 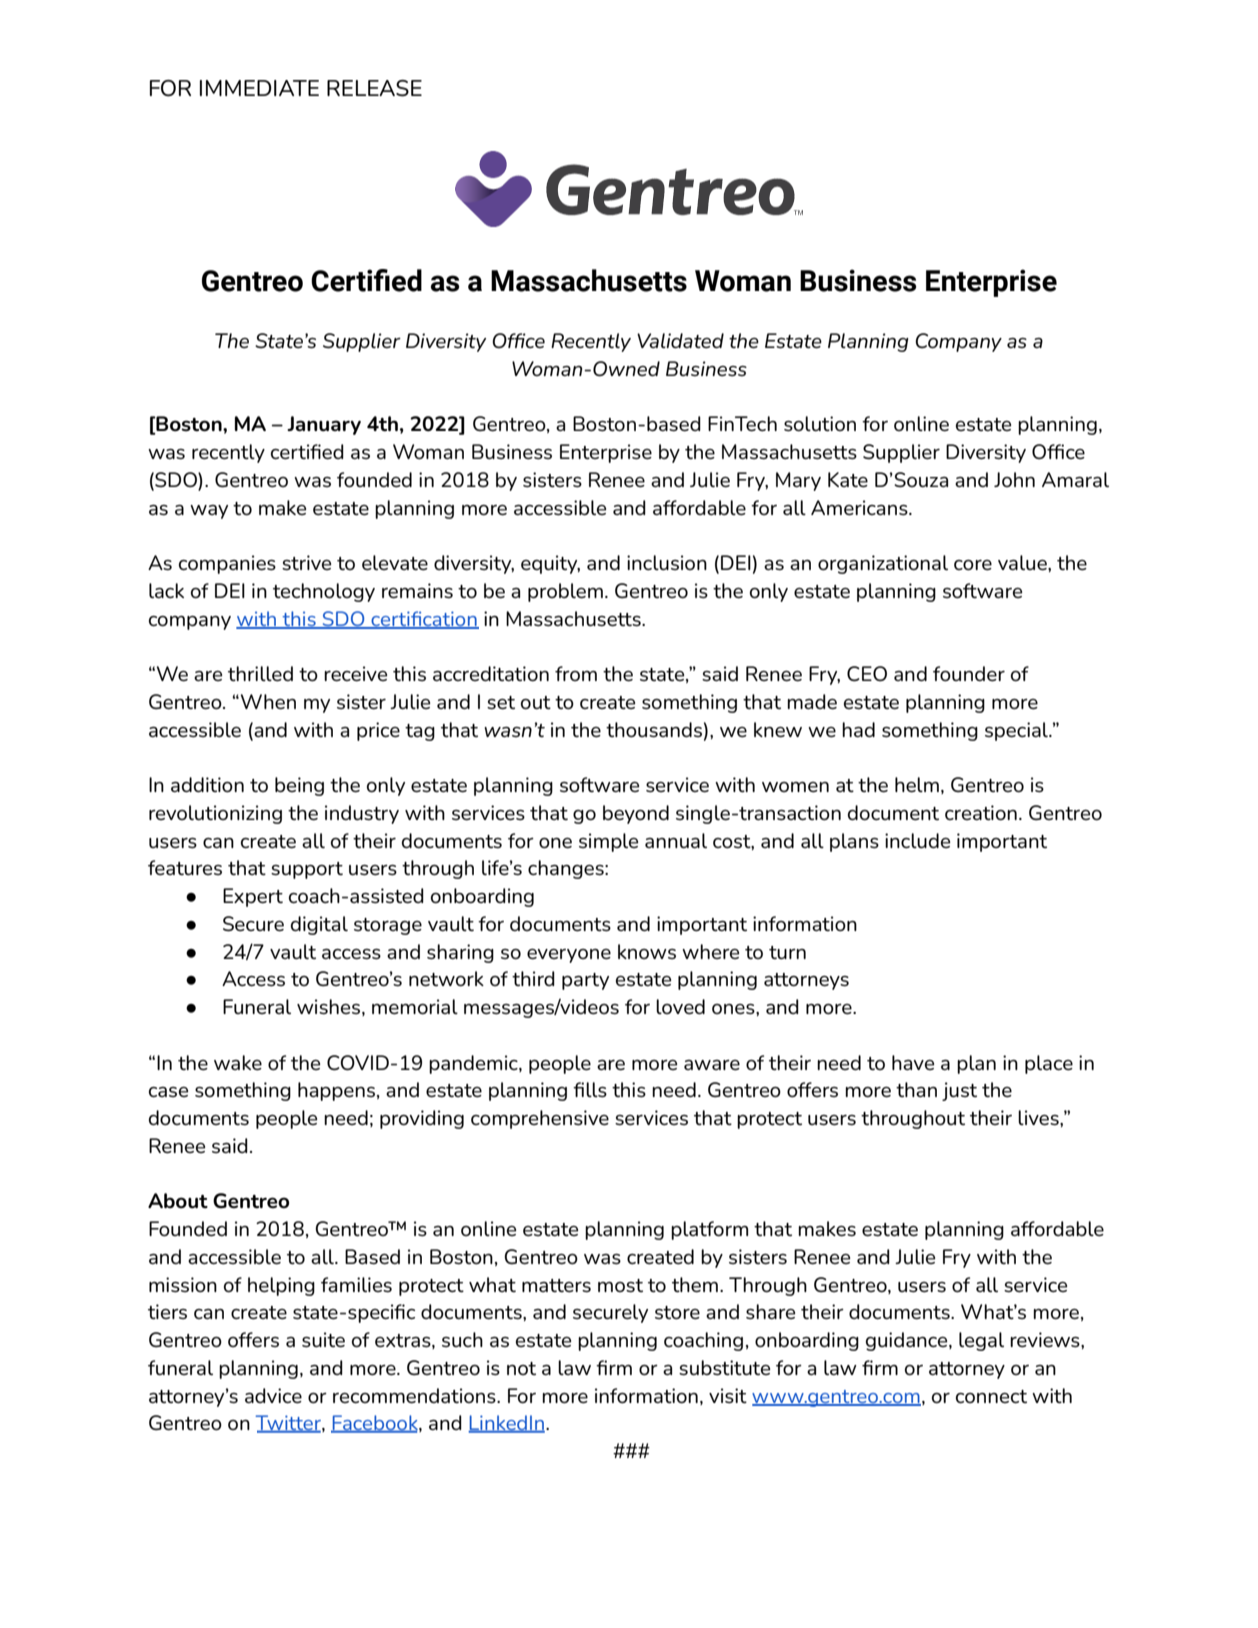 I want to click on advice, so click(x=273, y=1395).
